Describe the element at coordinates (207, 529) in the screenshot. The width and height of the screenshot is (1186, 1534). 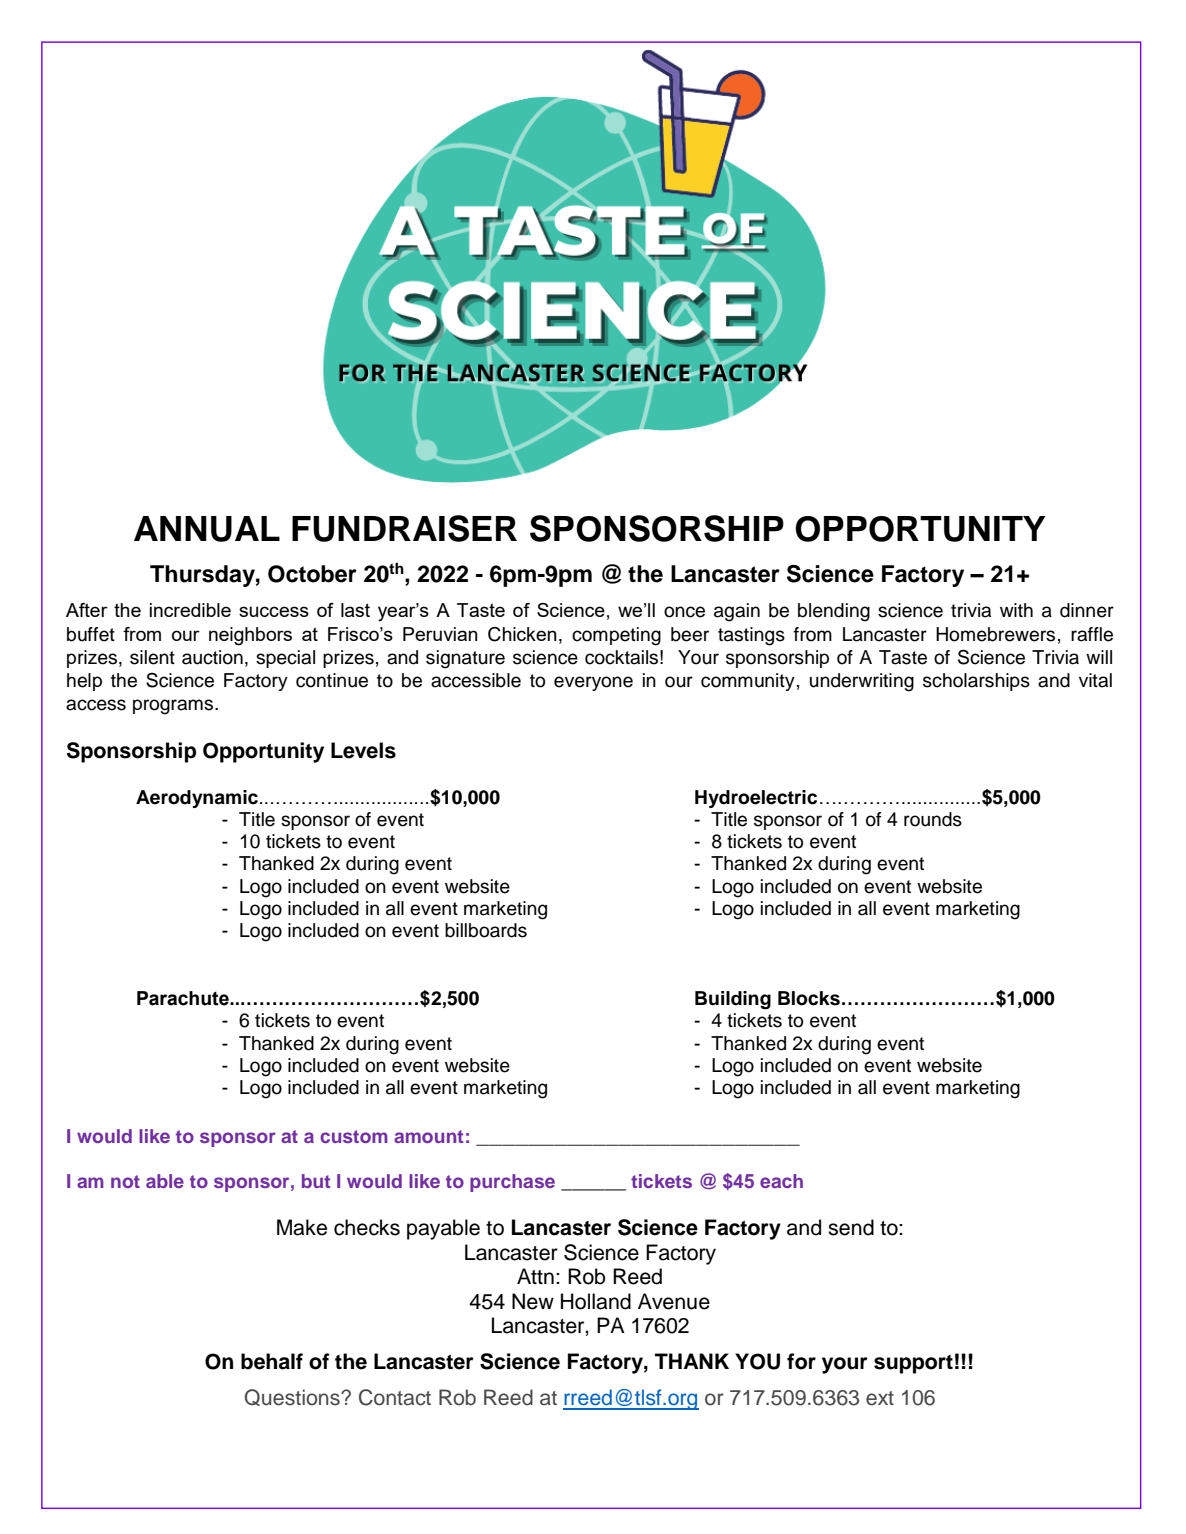
I see `ANNUAL` at that location.
